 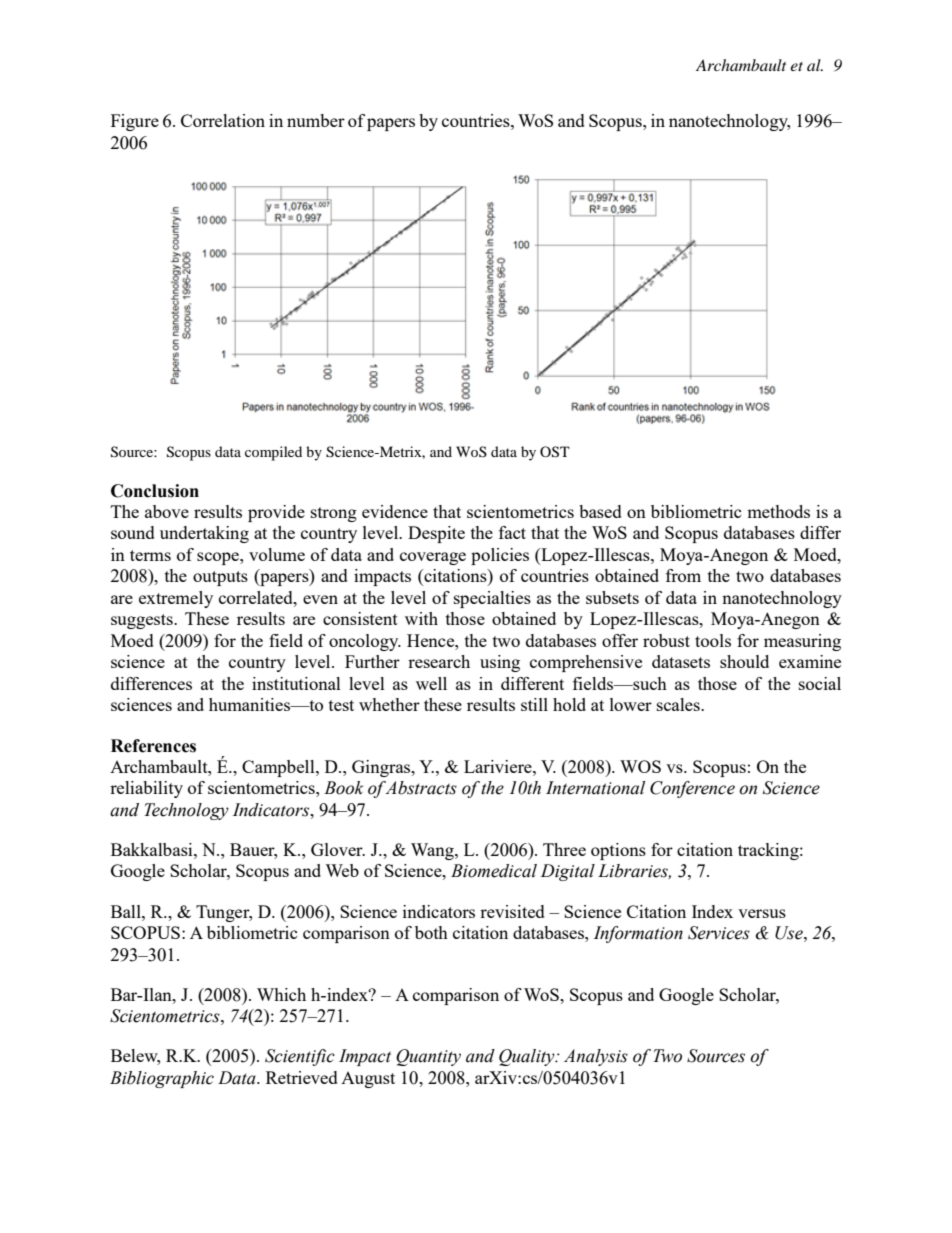 I want to click on OST, so click(x=555, y=452).
